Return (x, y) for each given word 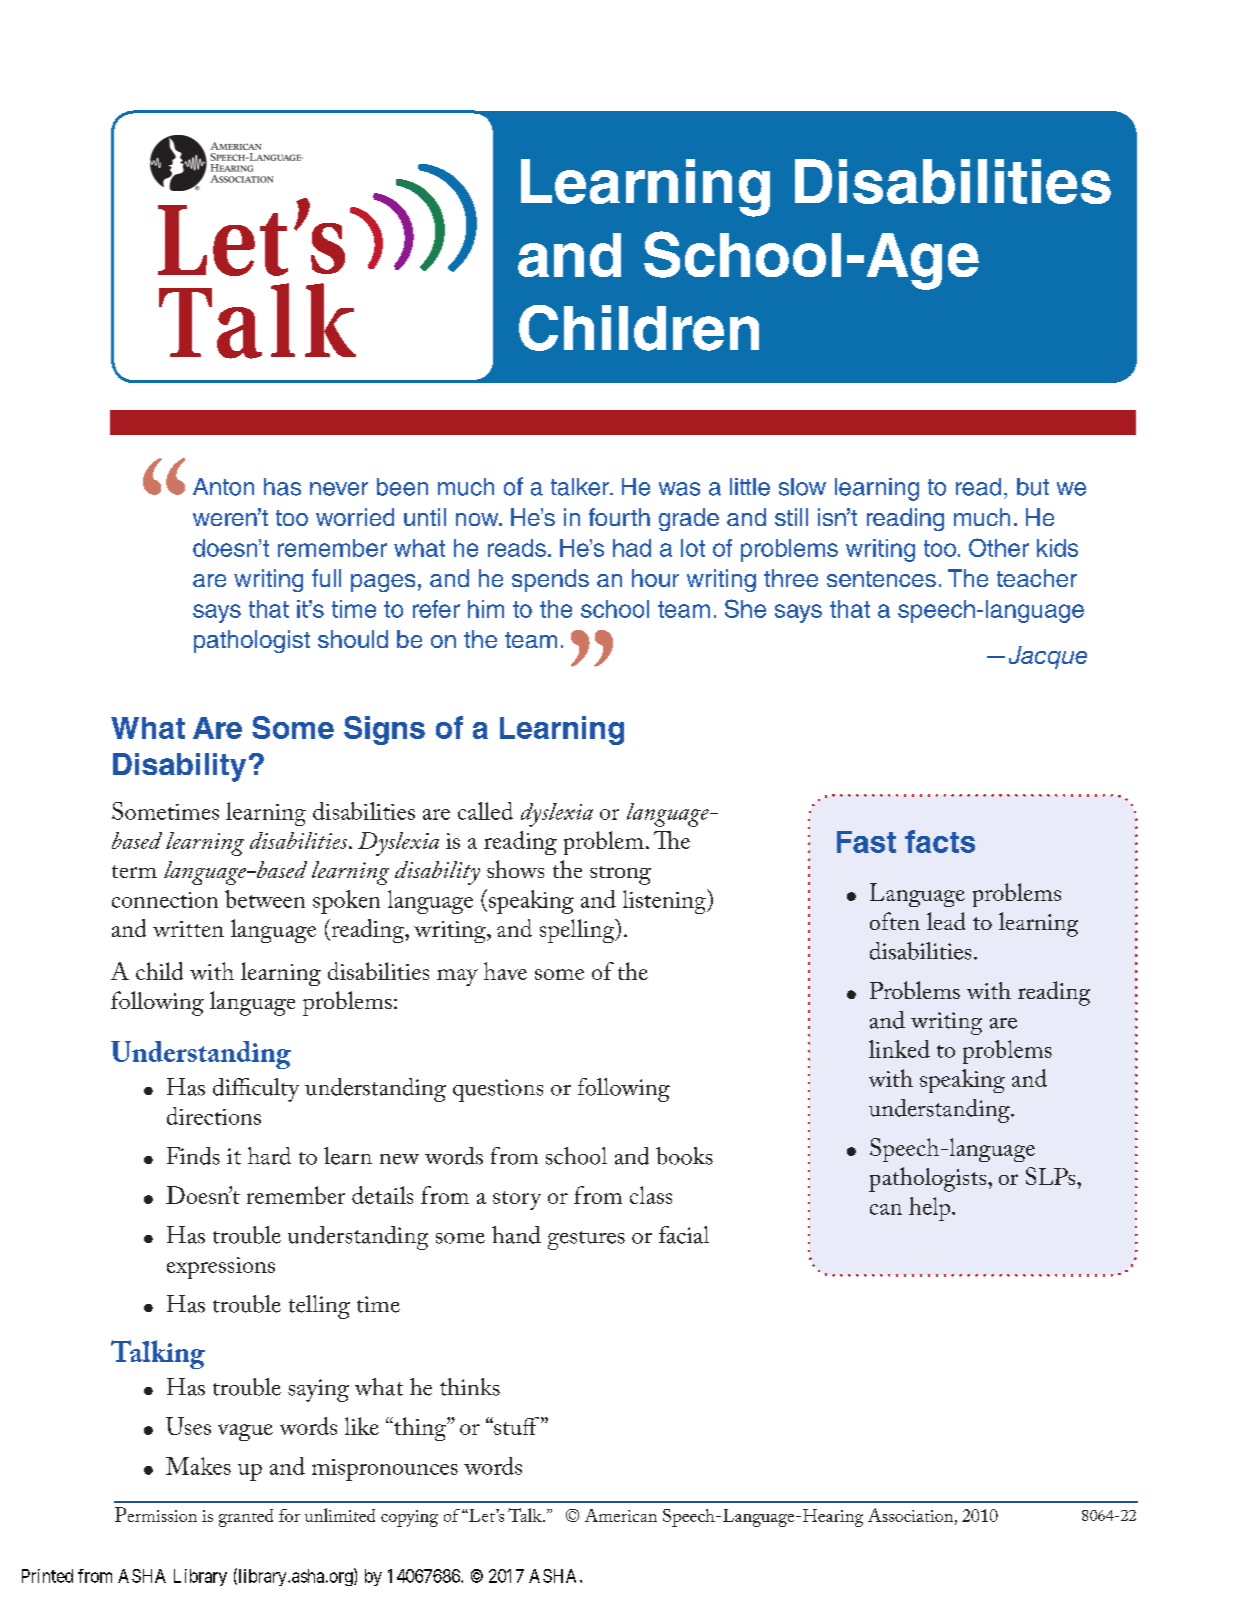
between (265, 899)
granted (246, 1518)
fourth (619, 517)
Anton (223, 487)
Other (999, 547)
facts (940, 841)
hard (269, 1156)
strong (620, 875)
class (651, 1195)
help (931, 1209)
